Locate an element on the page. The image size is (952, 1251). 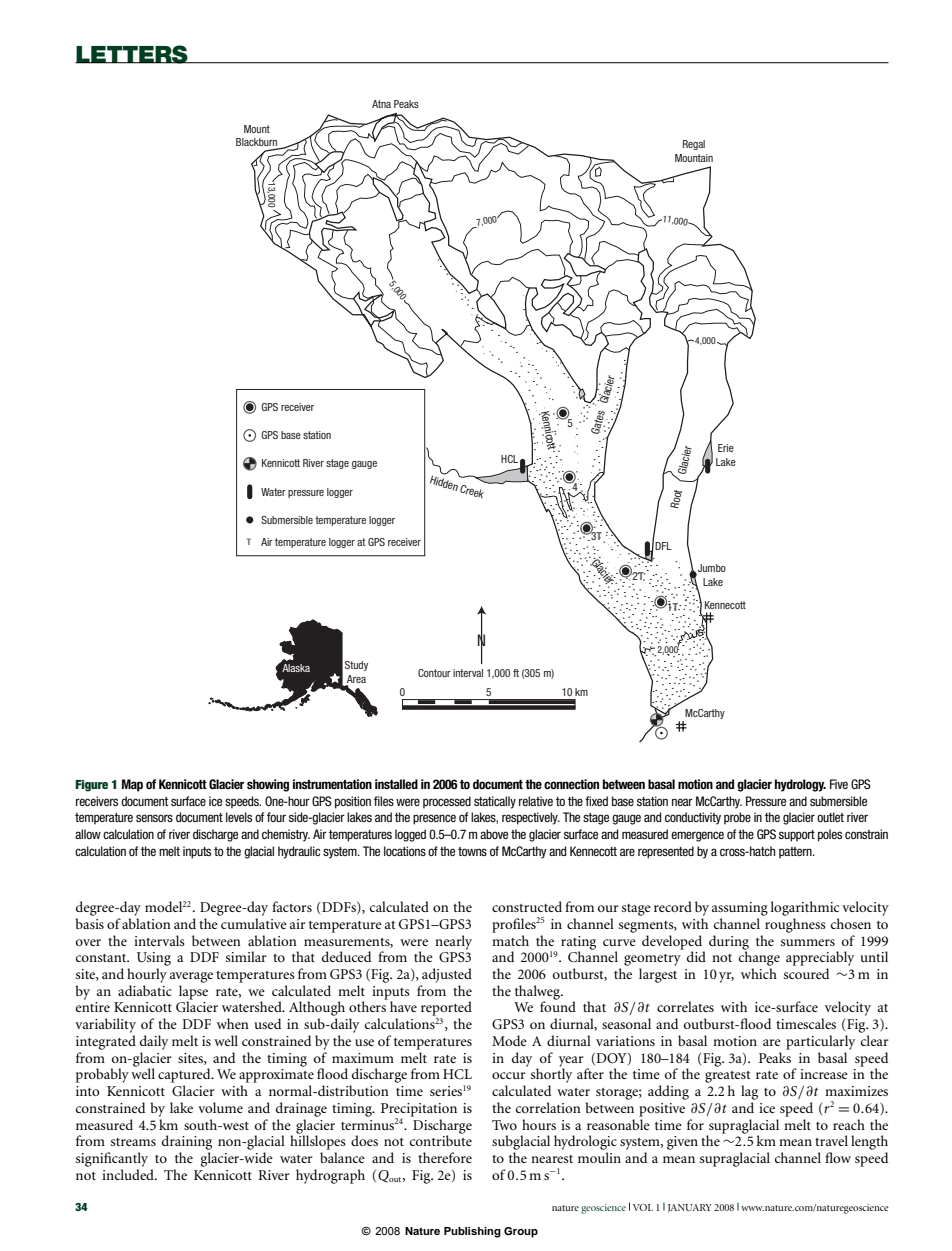
Alaska is located at coordinates (295, 667).
